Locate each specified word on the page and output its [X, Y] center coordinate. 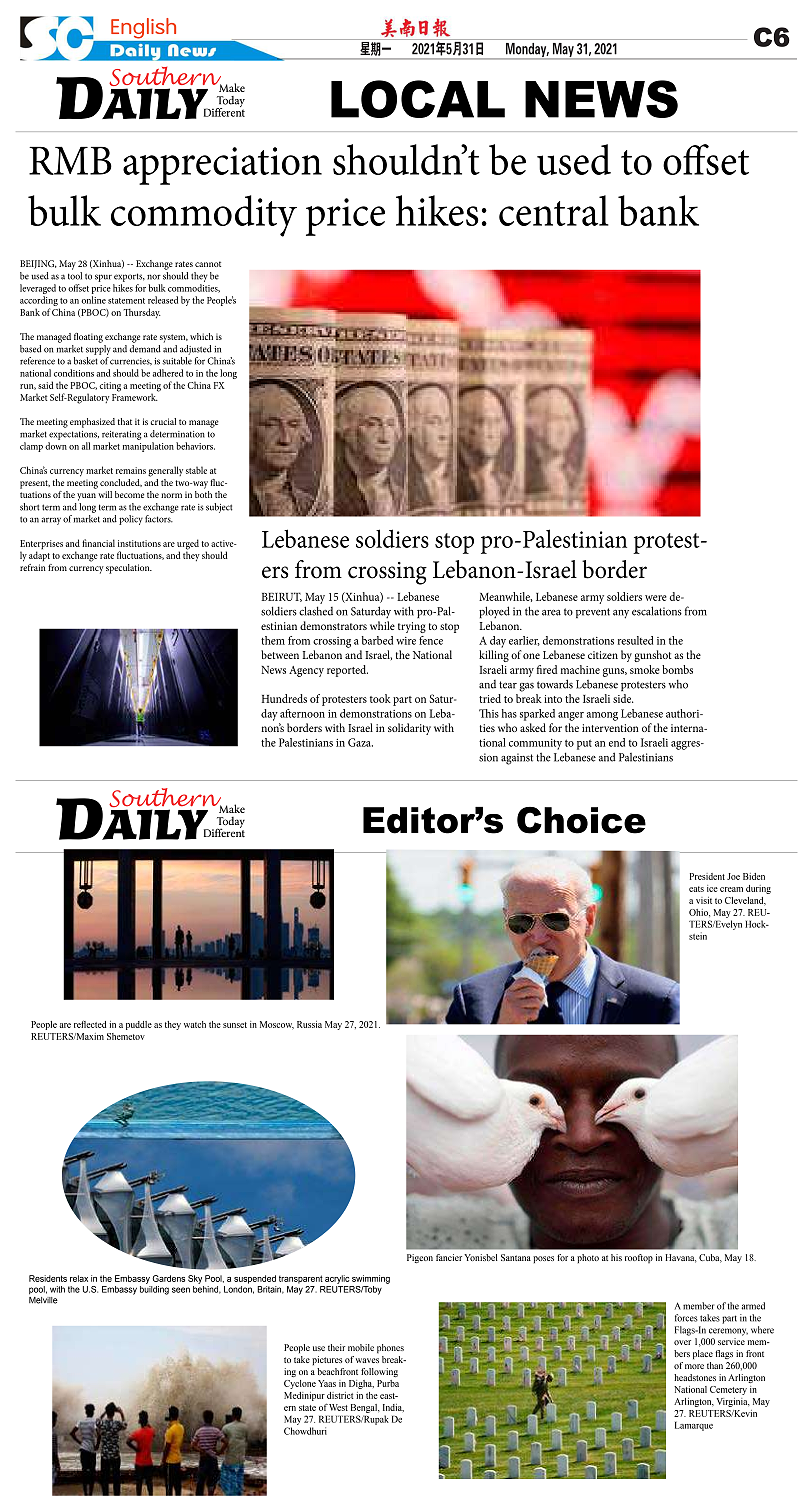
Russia [309, 1024]
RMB [70, 160]
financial [98, 543]
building [154, 1290]
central [554, 210]
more [694, 1366]
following [379, 1372]
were [656, 598]
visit [704, 900]
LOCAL [418, 99]
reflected [90, 1024]
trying [412, 627]
